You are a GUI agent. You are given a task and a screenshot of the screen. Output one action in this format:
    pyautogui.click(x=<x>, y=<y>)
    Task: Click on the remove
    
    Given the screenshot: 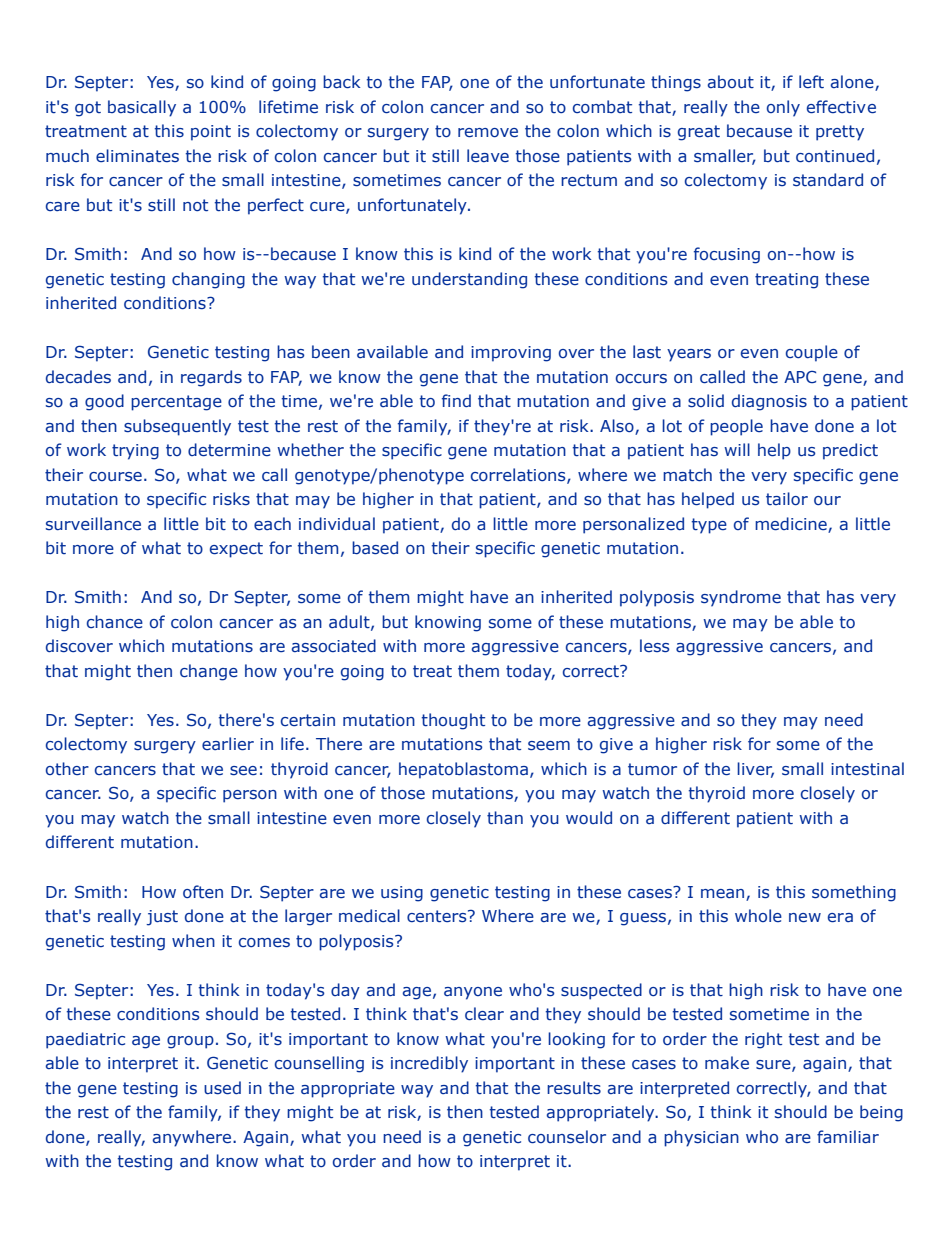 What is the action you would take?
    pyautogui.click(x=488, y=133)
